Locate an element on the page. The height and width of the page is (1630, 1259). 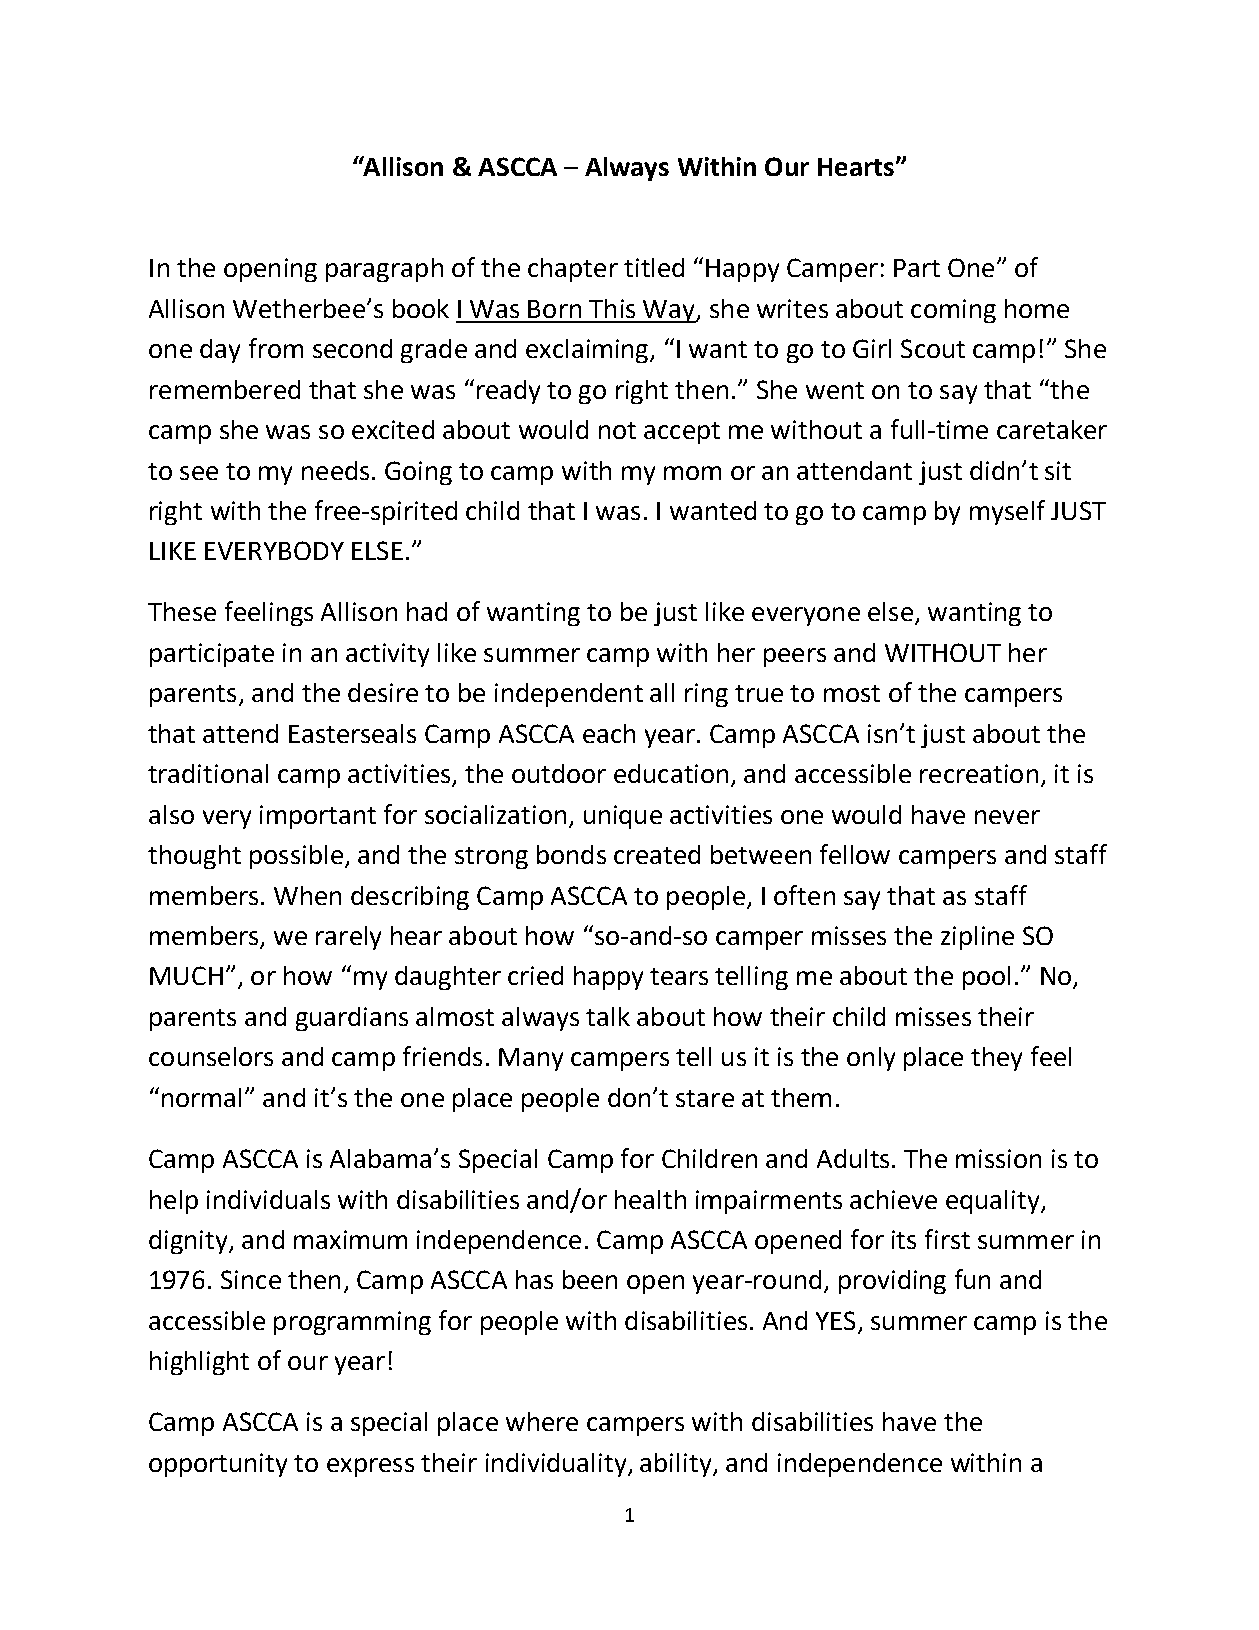
coming is located at coordinates (953, 311).
